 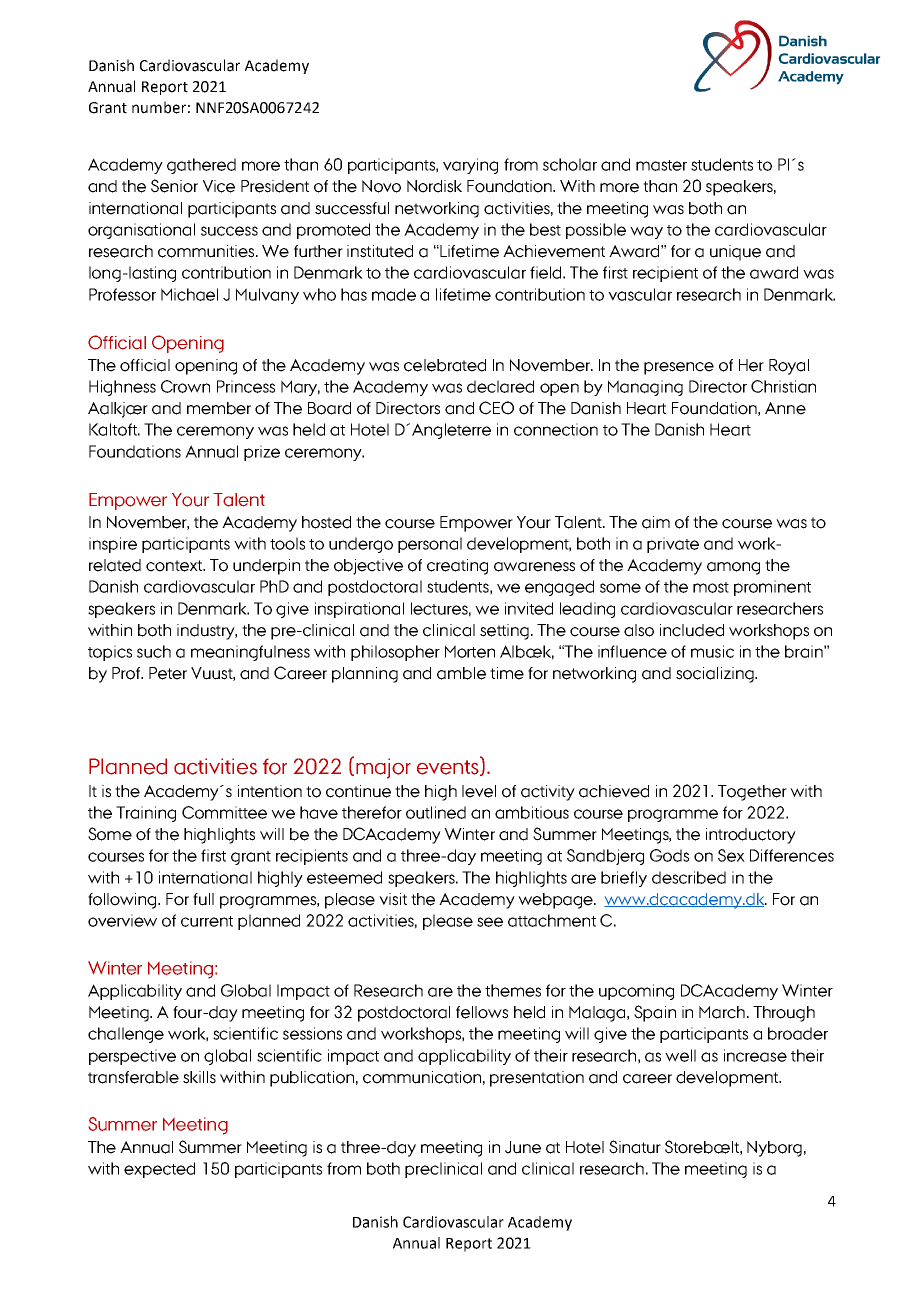 I want to click on Christian, so click(x=783, y=386).
